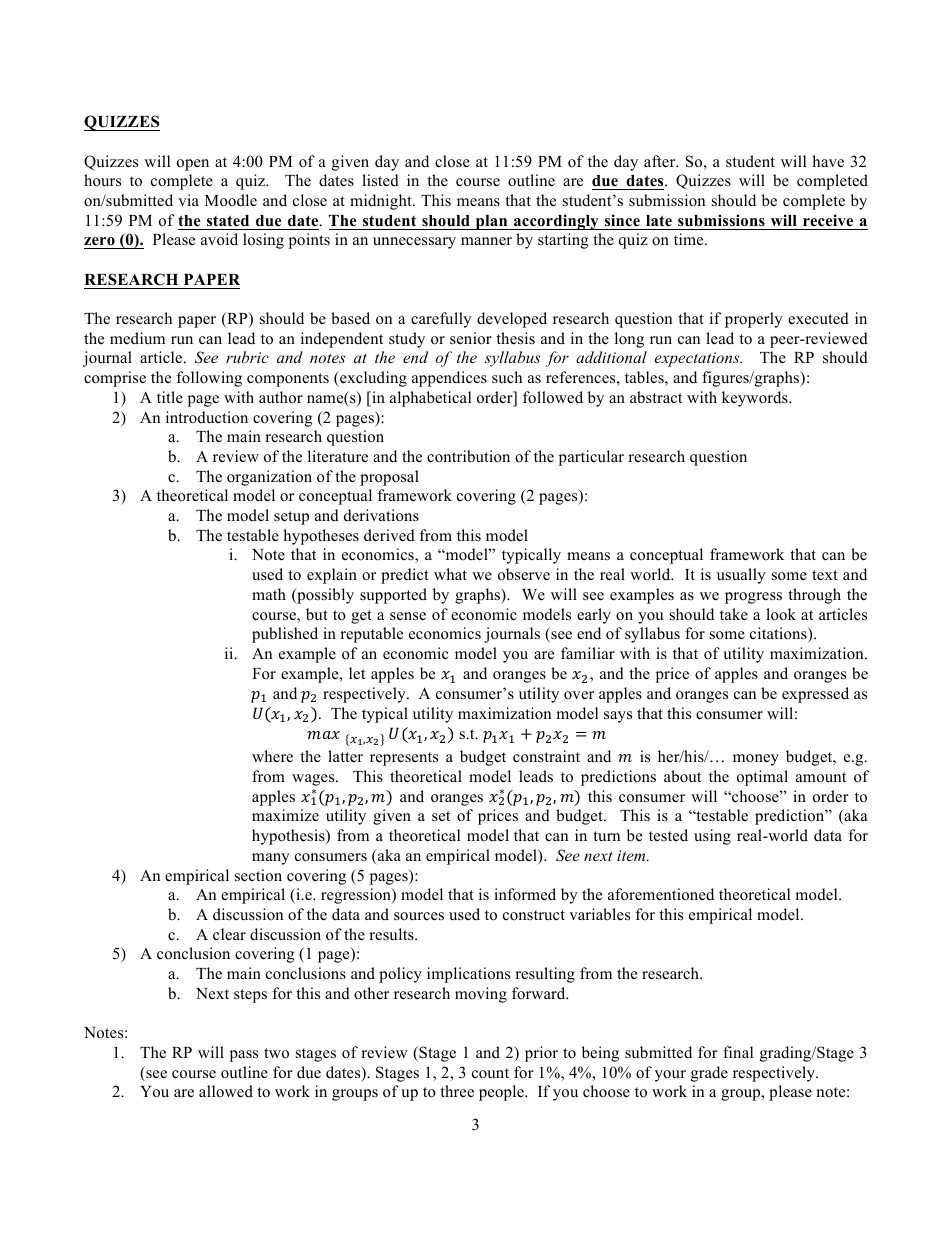 This document has height=1233, width=952. Describe the element at coordinates (226, 1091) in the document. I see `allowed` at that location.
